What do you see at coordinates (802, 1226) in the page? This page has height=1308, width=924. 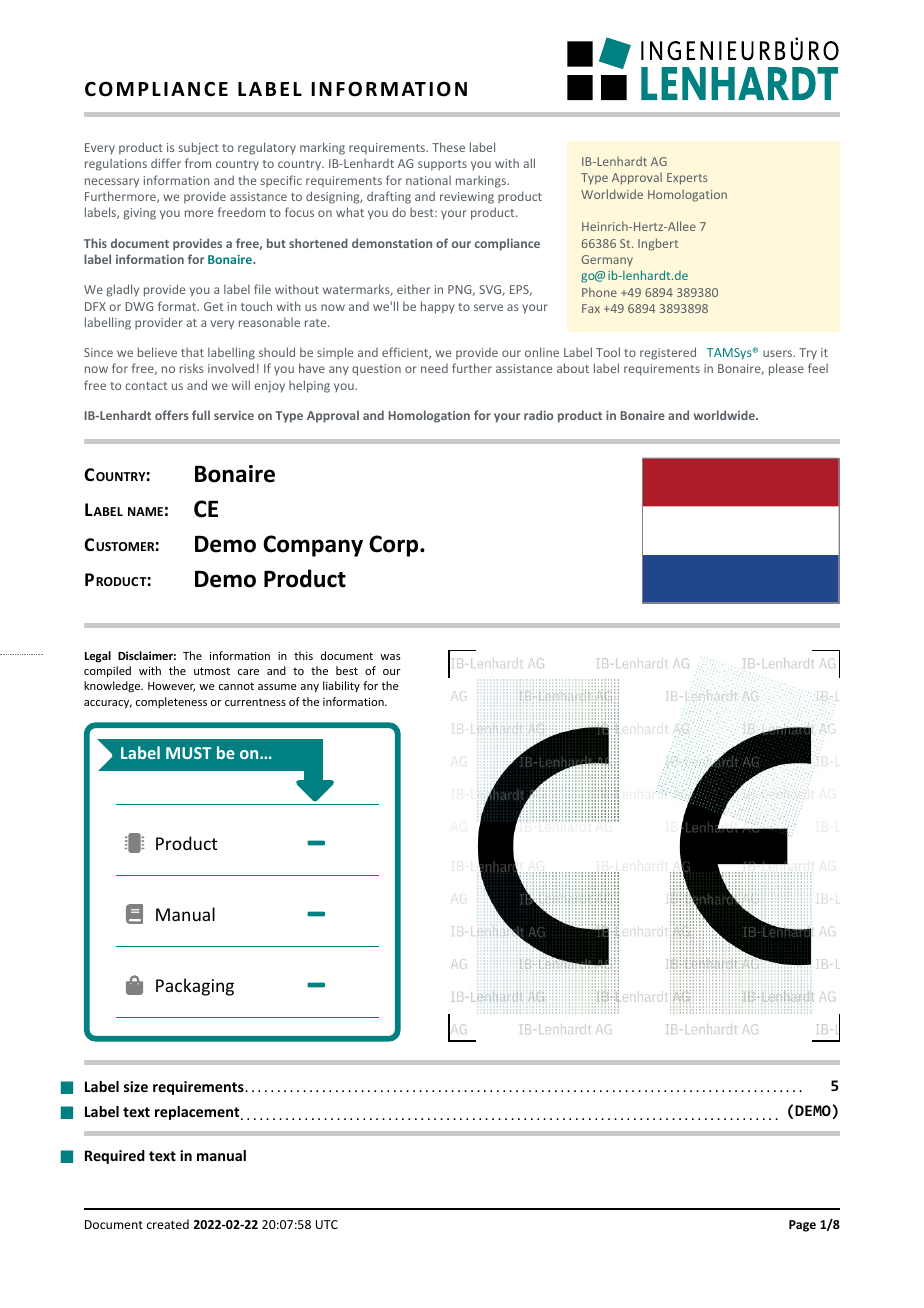 I see `Page` at bounding box center [802, 1226].
